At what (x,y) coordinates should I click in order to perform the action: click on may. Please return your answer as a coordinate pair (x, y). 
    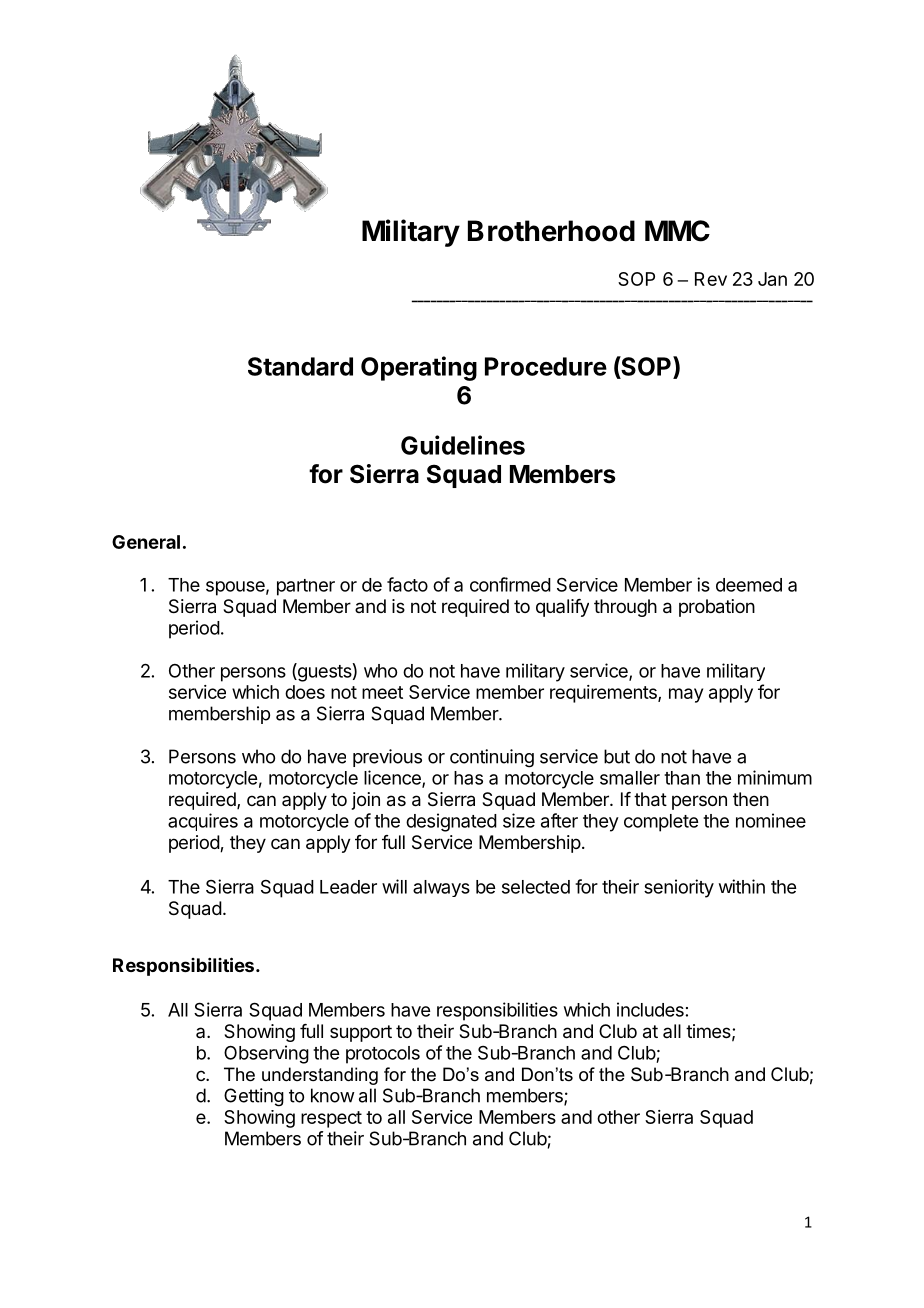
    Looking at the image, I should click on (686, 695).
